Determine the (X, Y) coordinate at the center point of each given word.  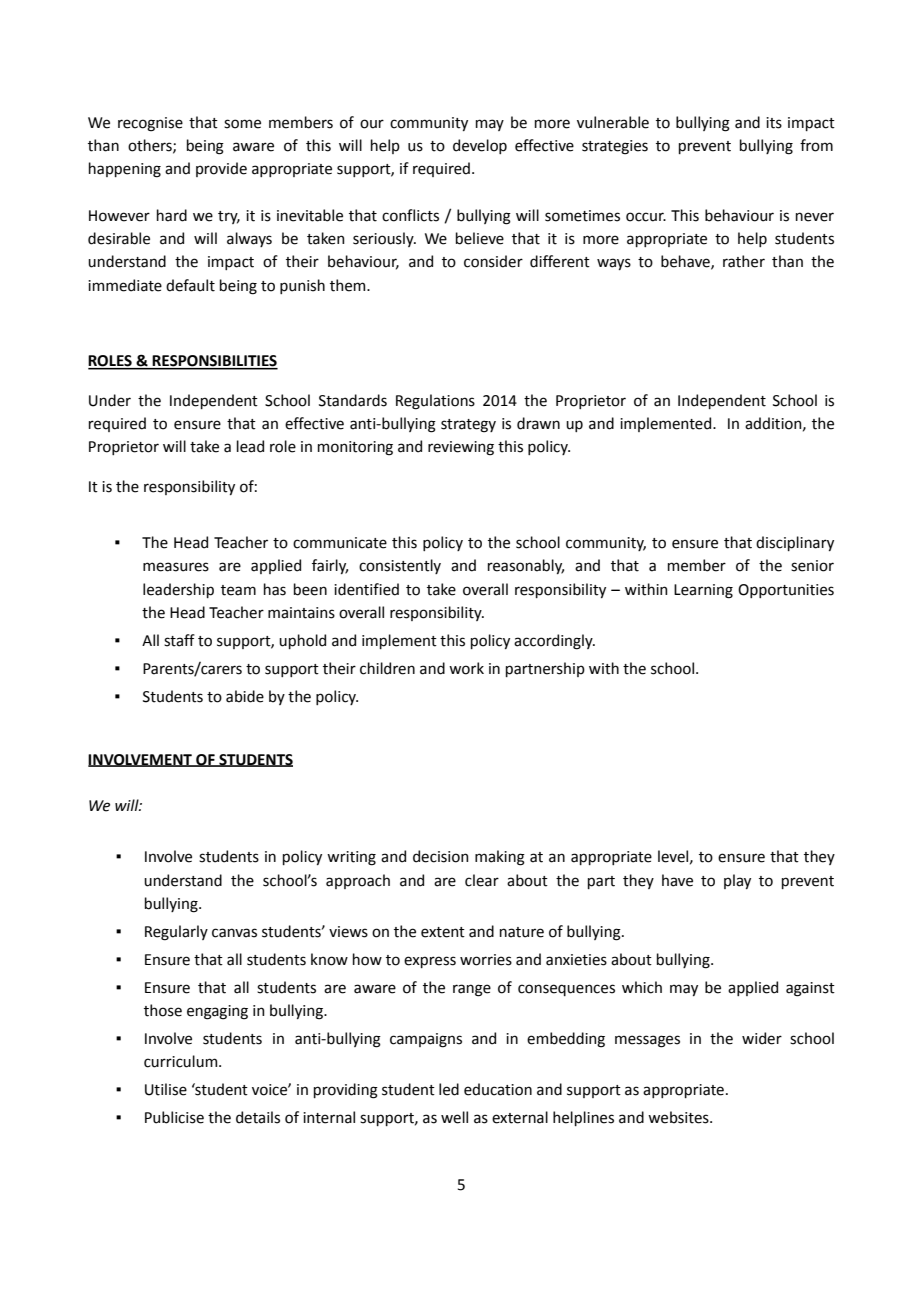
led (449, 1089)
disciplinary (795, 543)
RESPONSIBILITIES (214, 362)
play (737, 881)
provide (221, 169)
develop (480, 146)
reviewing (461, 448)
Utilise (166, 1089)
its (774, 123)
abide (245, 696)
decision (441, 856)
